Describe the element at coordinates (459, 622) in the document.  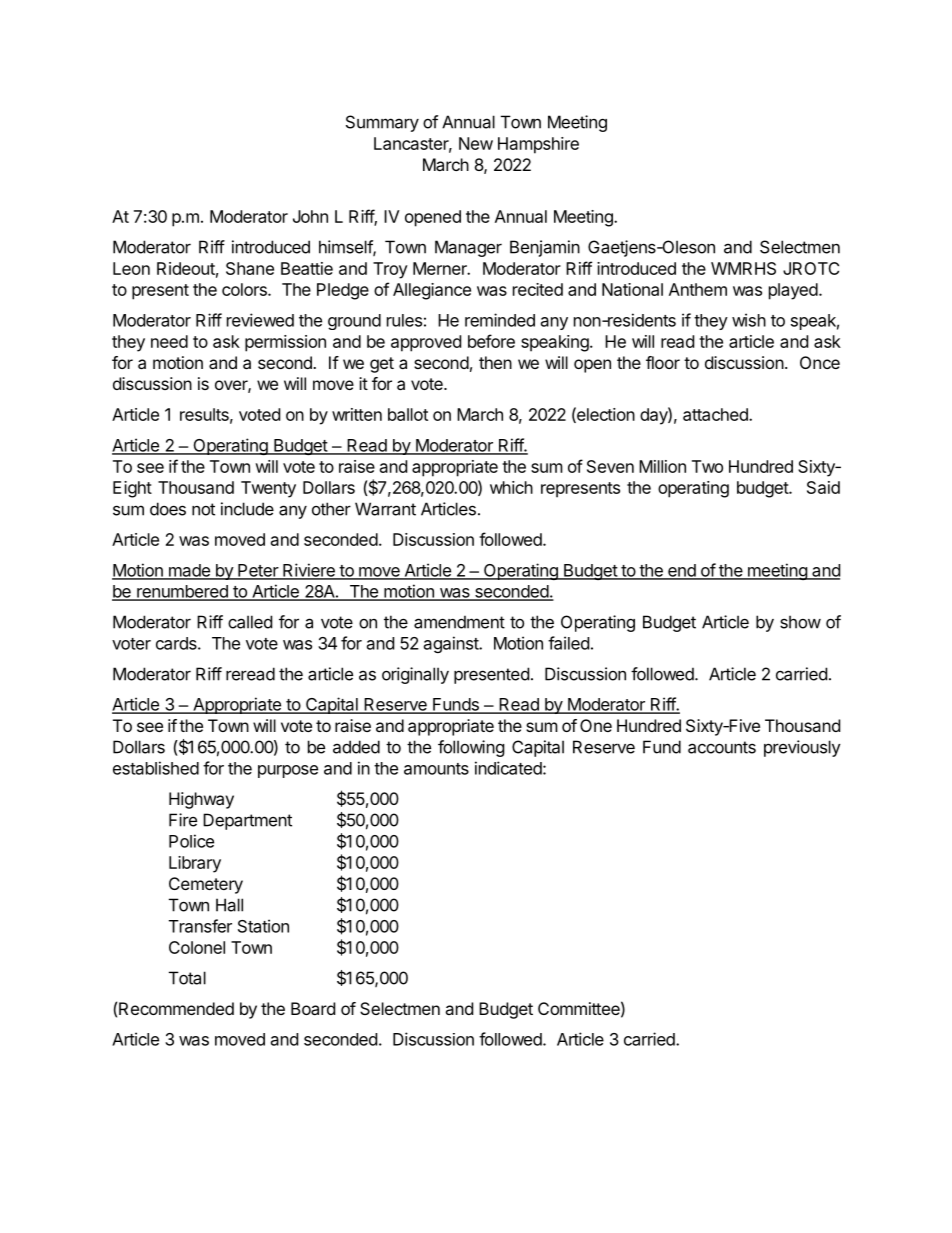
I see `amendment` at that location.
